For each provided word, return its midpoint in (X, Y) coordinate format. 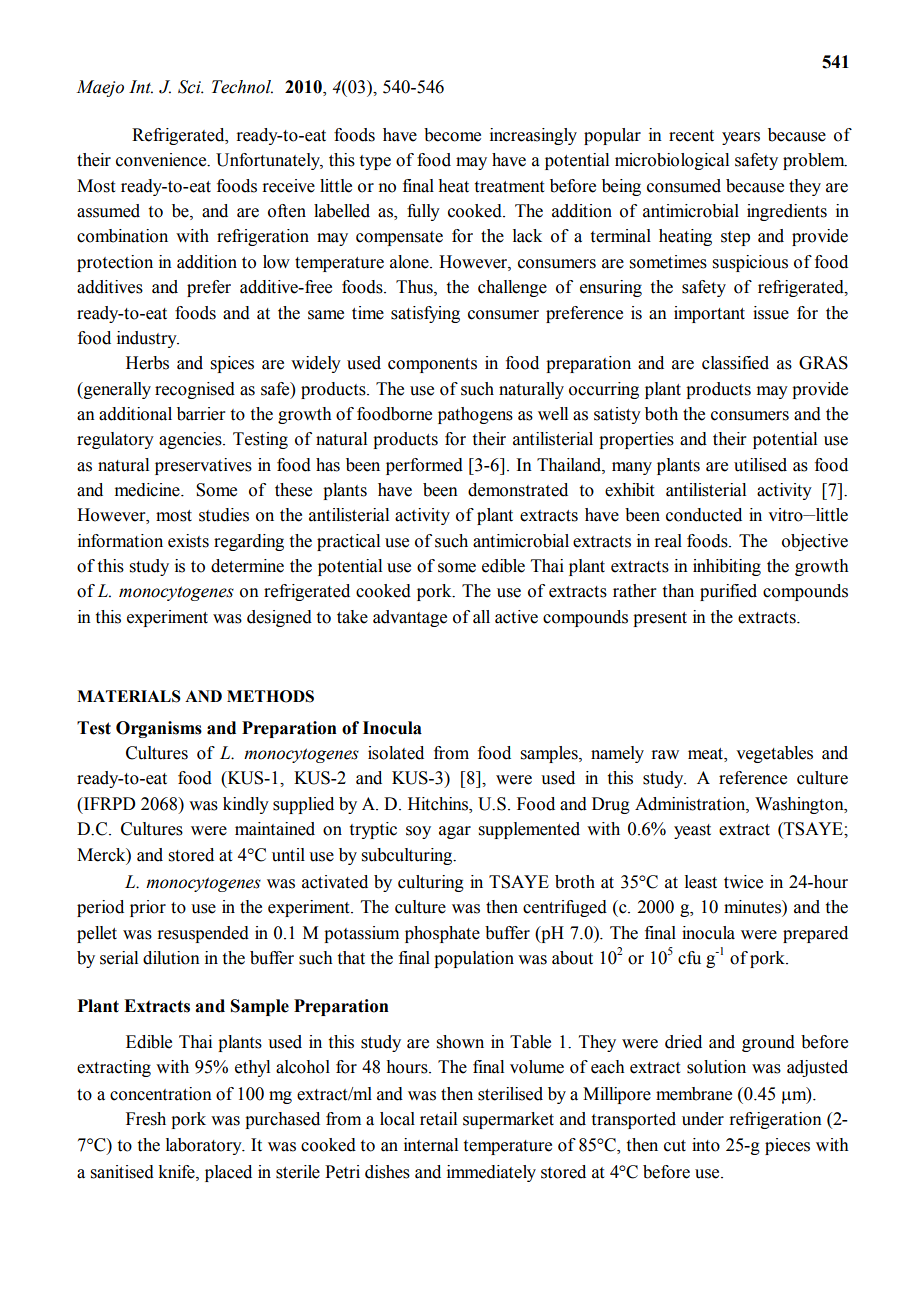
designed (279, 618)
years (741, 138)
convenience (162, 160)
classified (735, 363)
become (452, 135)
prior (148, 908)
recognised (195, 390)
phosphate (442, 934)
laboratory (205, 1146)
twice (743, 882)
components (432, 365)
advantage (410, 618)
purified (728, 592)
